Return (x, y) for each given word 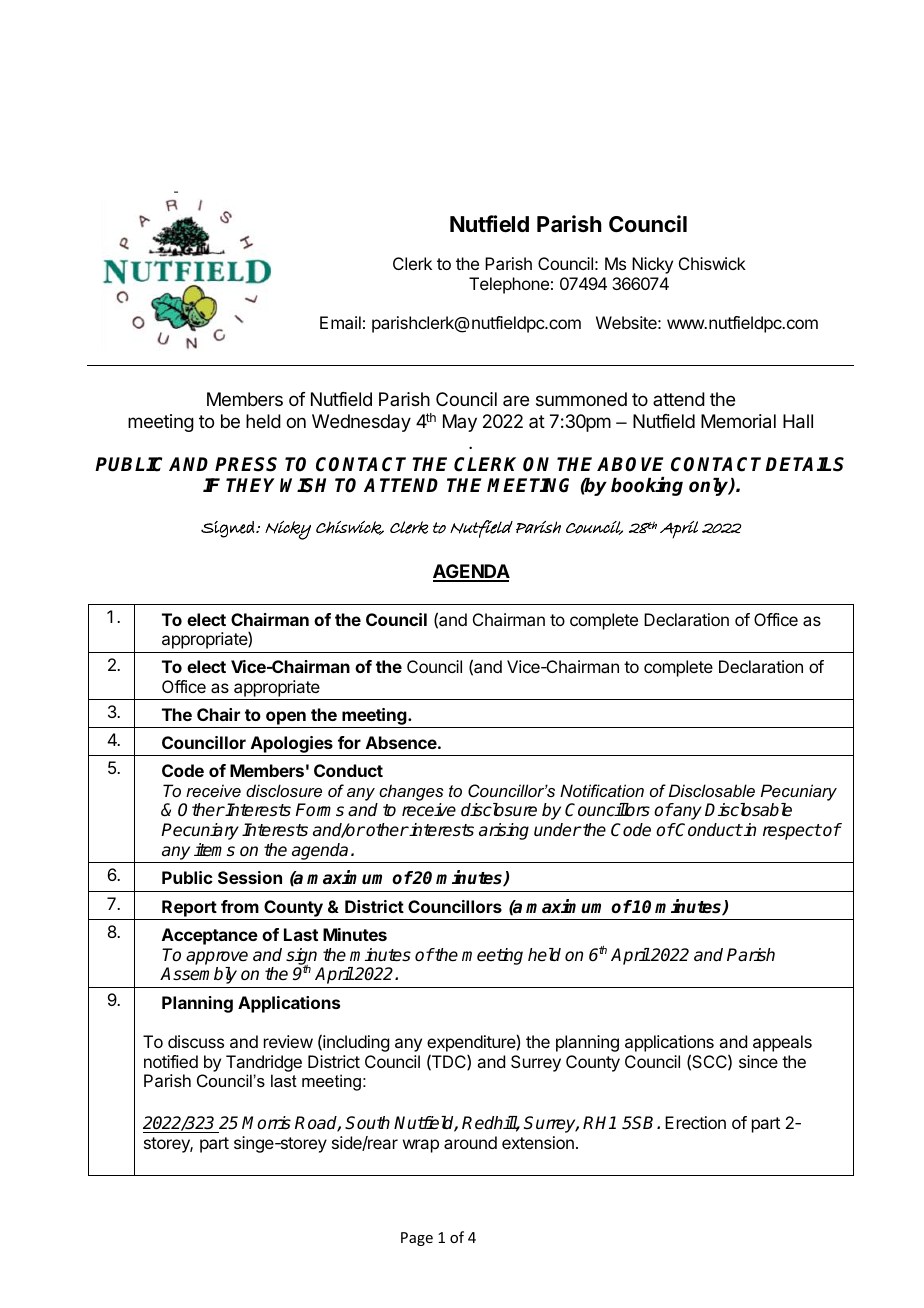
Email (340, 322)
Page (417, 1239)
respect (792, 832)
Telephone (509, 285)
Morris (266, 1123)
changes (411, 792)
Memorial (738, 421)
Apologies (291, 746)
